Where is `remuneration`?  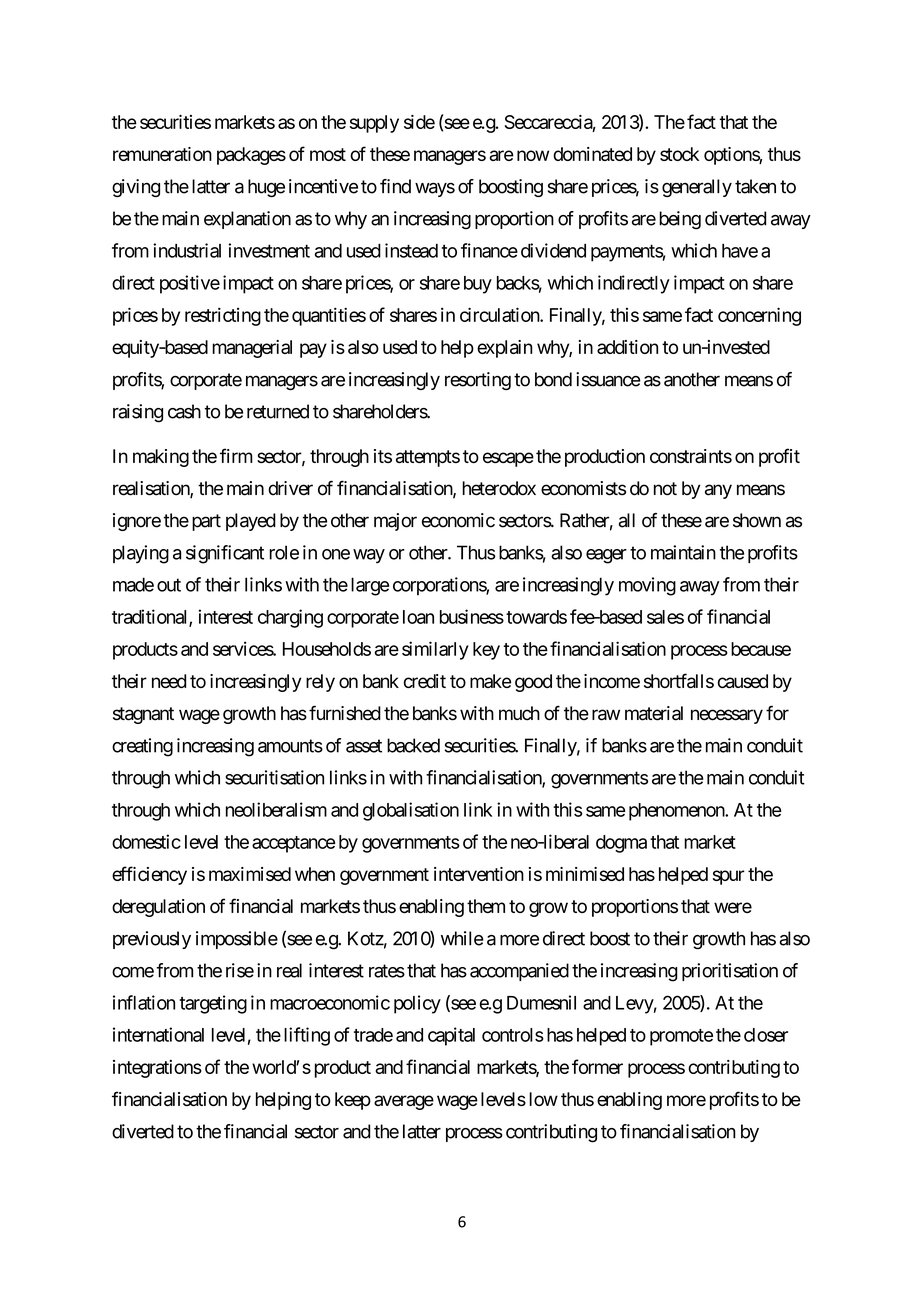
remuneration is located at coordinates (162, 154).
